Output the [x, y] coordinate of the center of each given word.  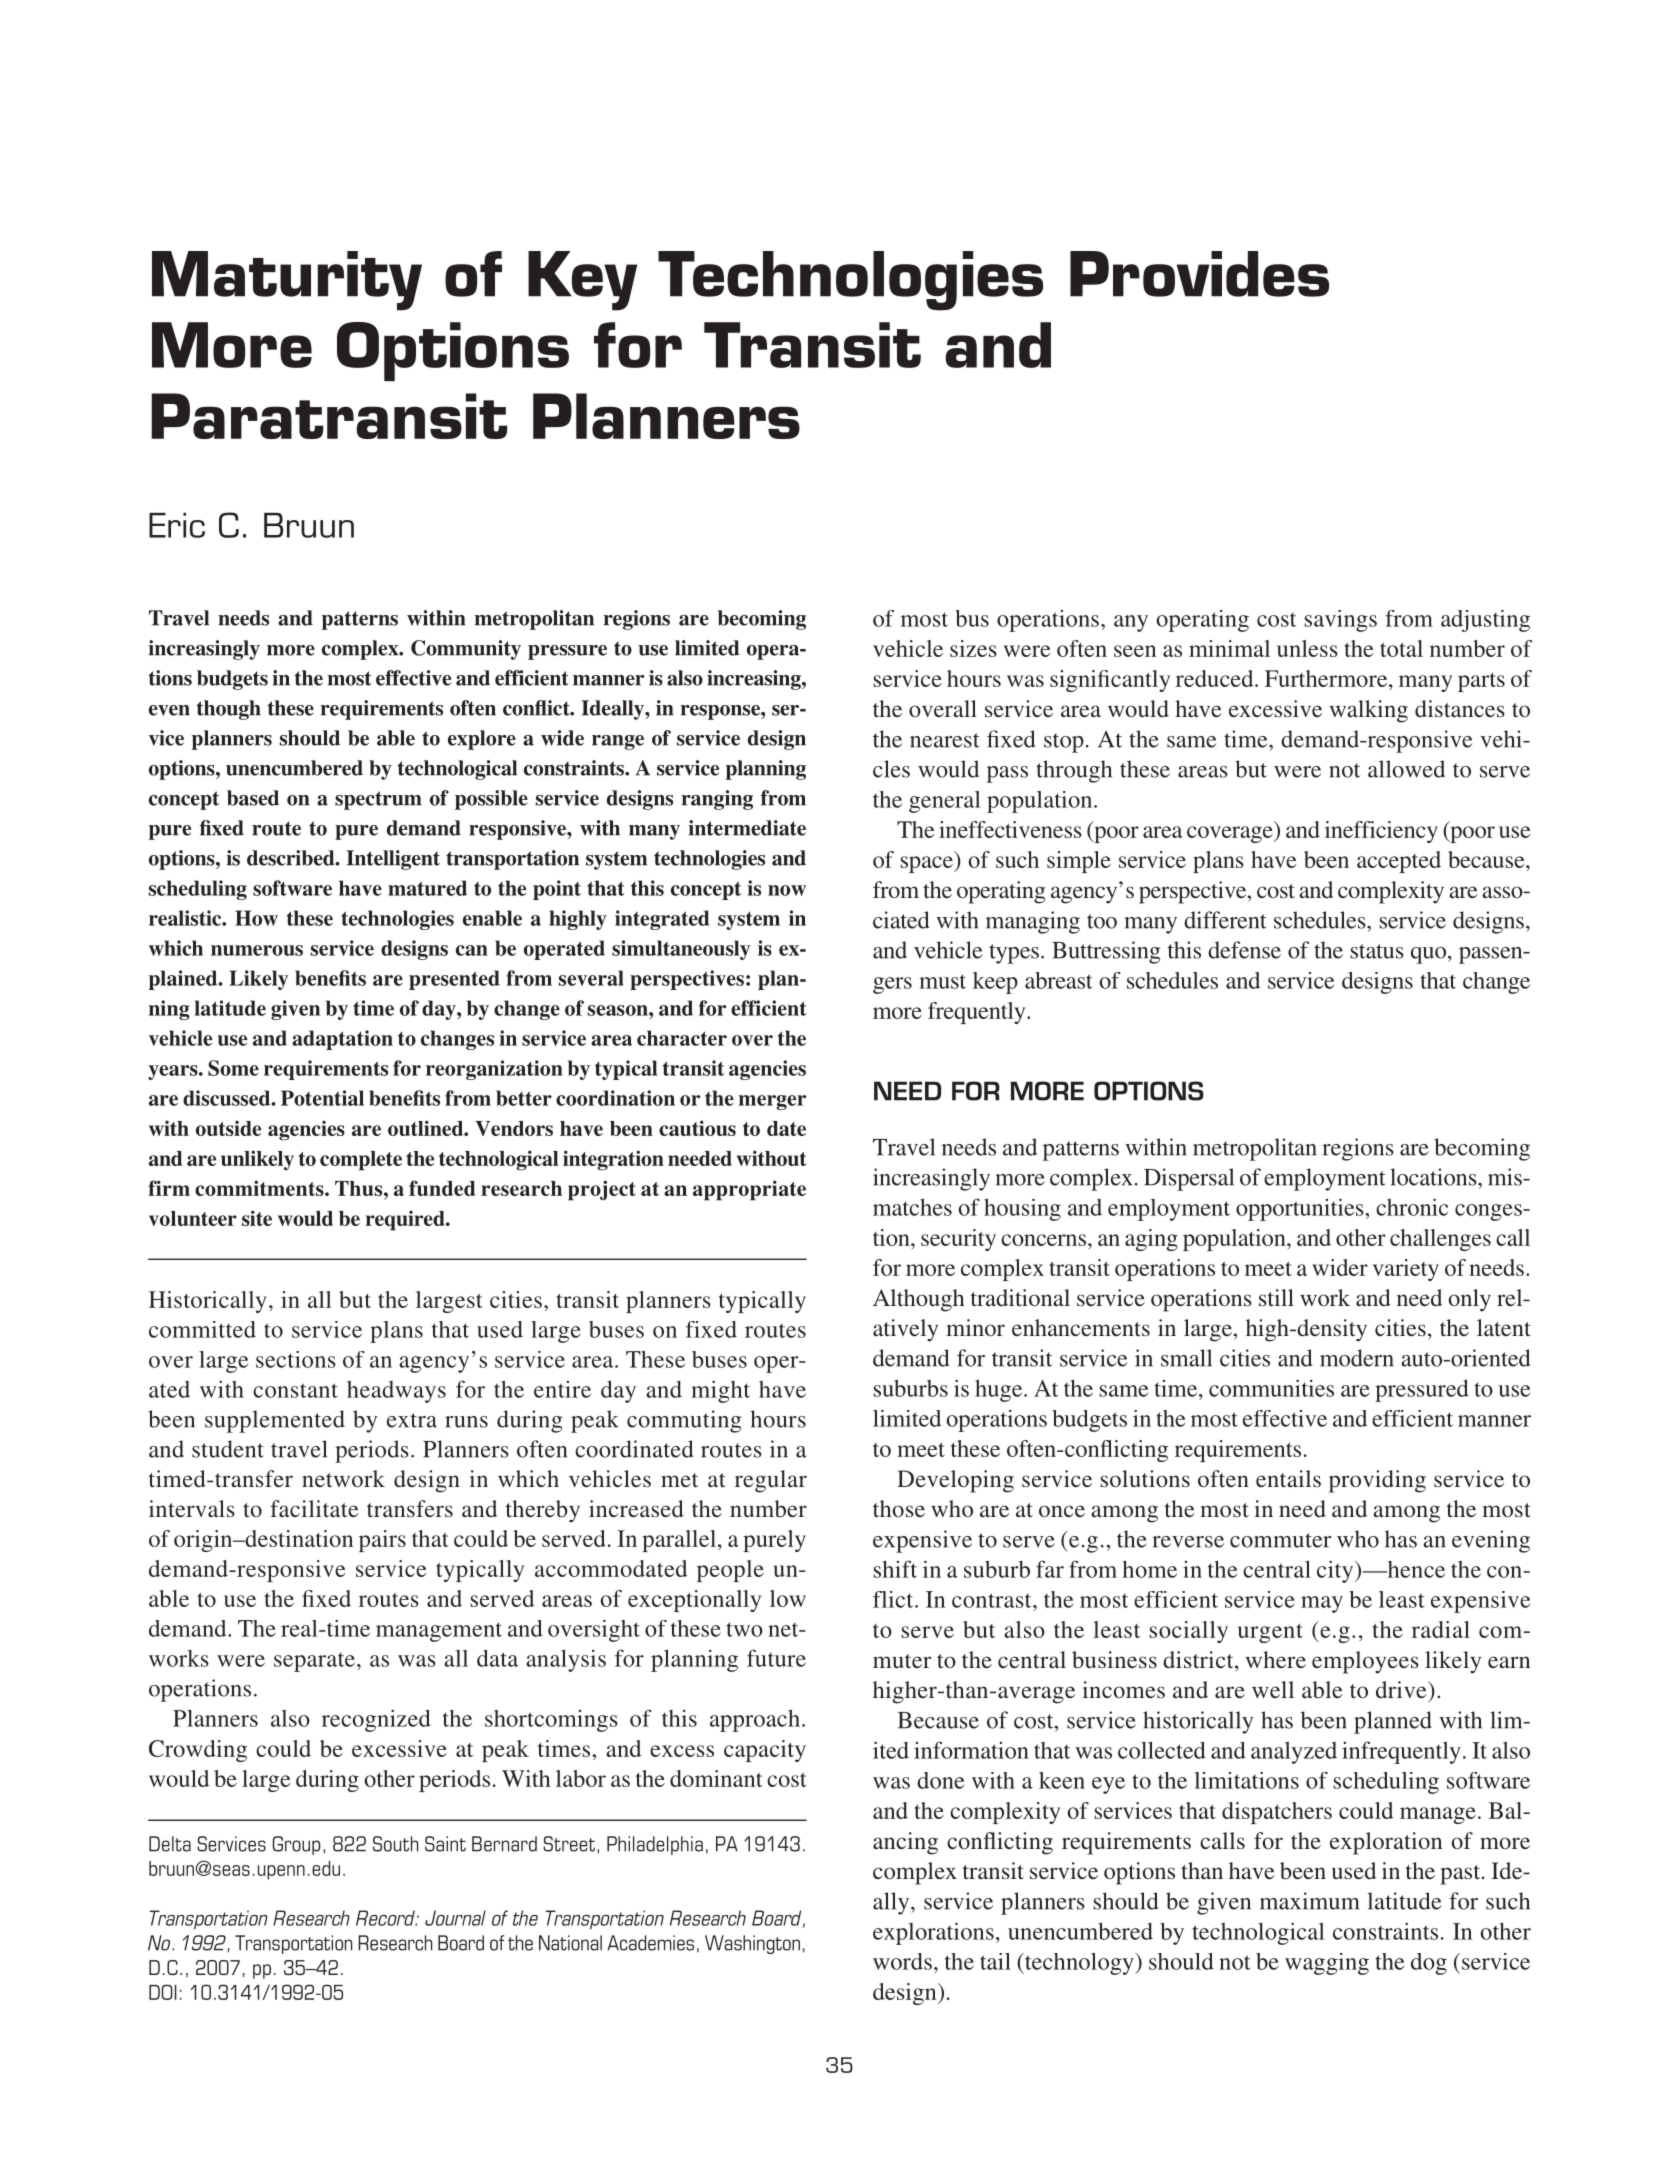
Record [386, 1918]
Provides [1199, 274]
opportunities [1301, 1209]
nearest [945, 740]
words [902, 1961]
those [899, 1508]
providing [1377, 1481]
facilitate [314, 1508]
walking [1369, 711]
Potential [322, 1098]
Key [582, 281]
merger [772, 1102]
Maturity [287, 281]
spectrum [378, 800]
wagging [1327, 1964]
